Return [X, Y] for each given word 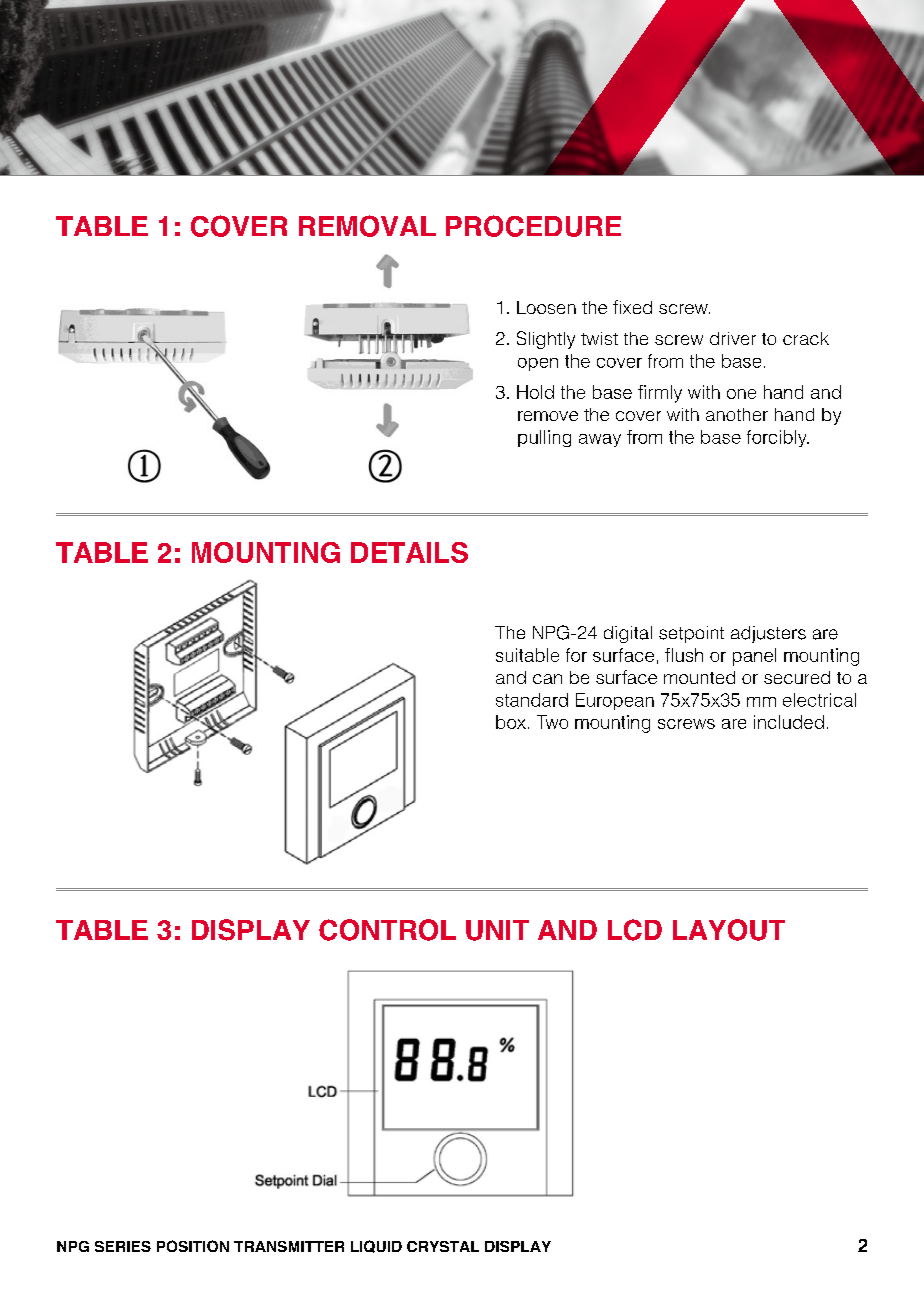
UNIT [497, 930]
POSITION [193, 1246]
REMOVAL [367, 226]
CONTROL [387, 930]
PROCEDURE [533, 226]
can [547, 679]
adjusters [768, 634]
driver [733, 338]
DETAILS [409, 552]
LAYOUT [729, 930]
